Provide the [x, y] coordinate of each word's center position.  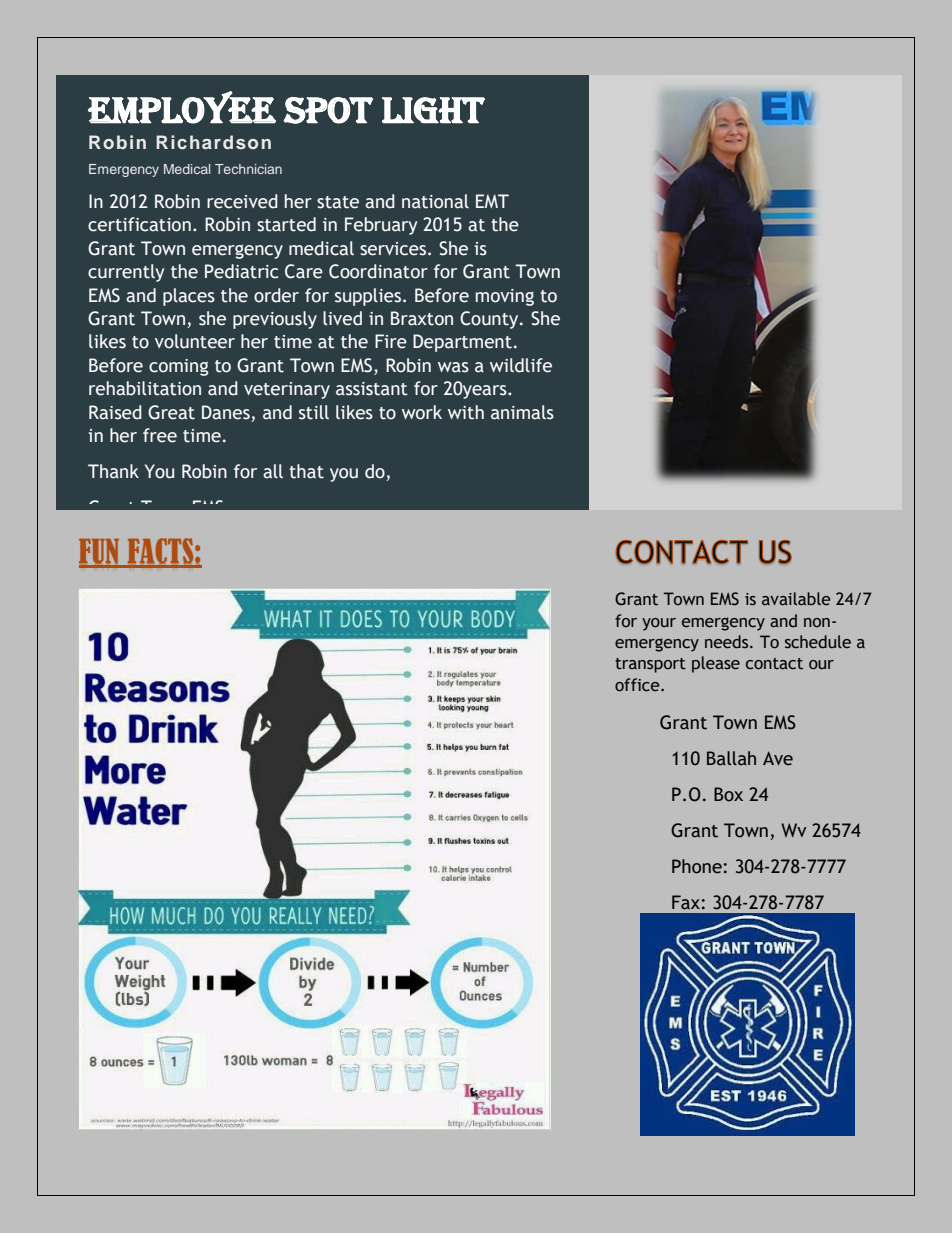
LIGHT [433, 110]
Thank [113, 471]
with [466, 412]
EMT [492, 201]
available [796, 599]
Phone [697, 866]
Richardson [213, 142]
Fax [686, 902]
